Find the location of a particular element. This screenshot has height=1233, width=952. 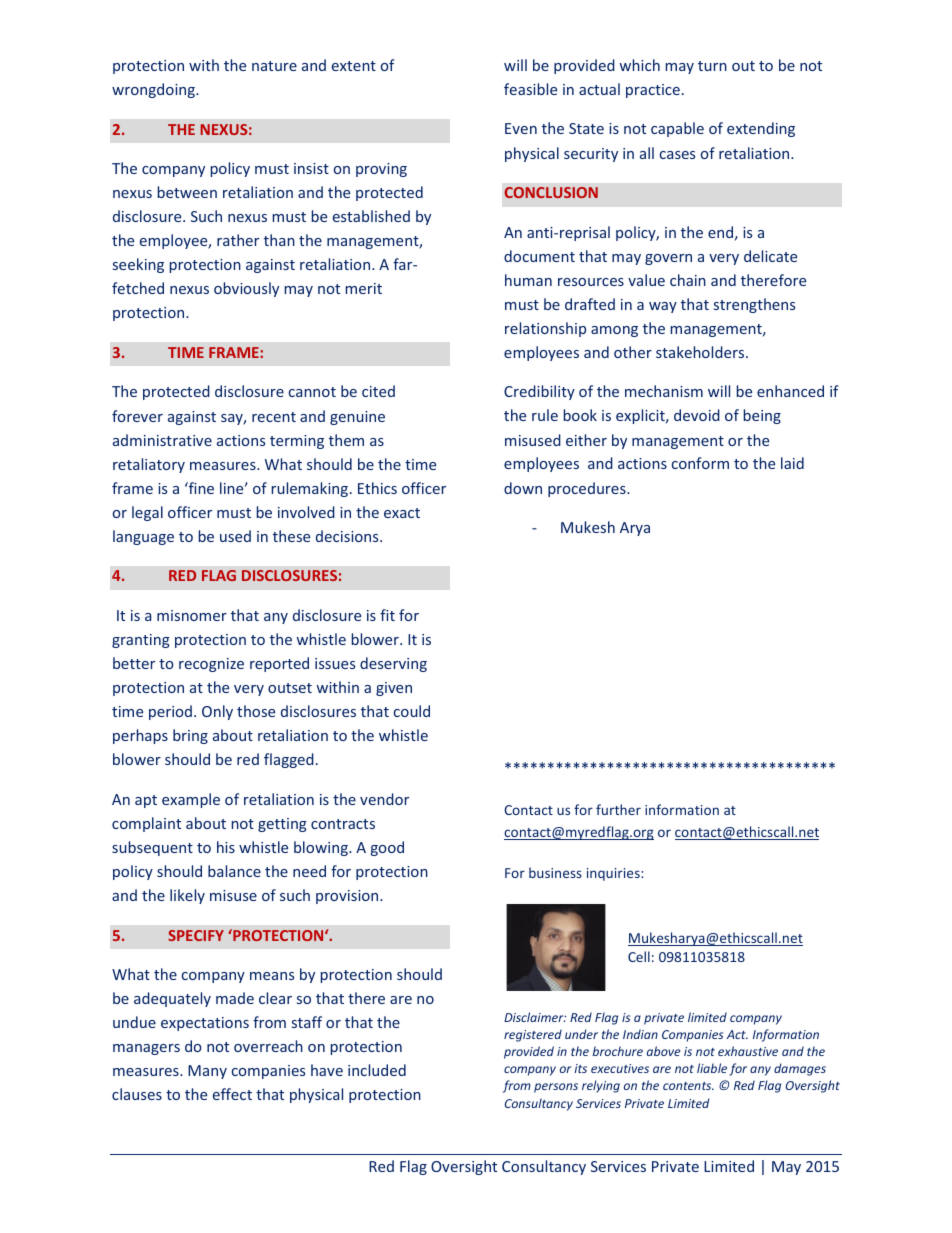

conform is located at coordinates (700, 463).
